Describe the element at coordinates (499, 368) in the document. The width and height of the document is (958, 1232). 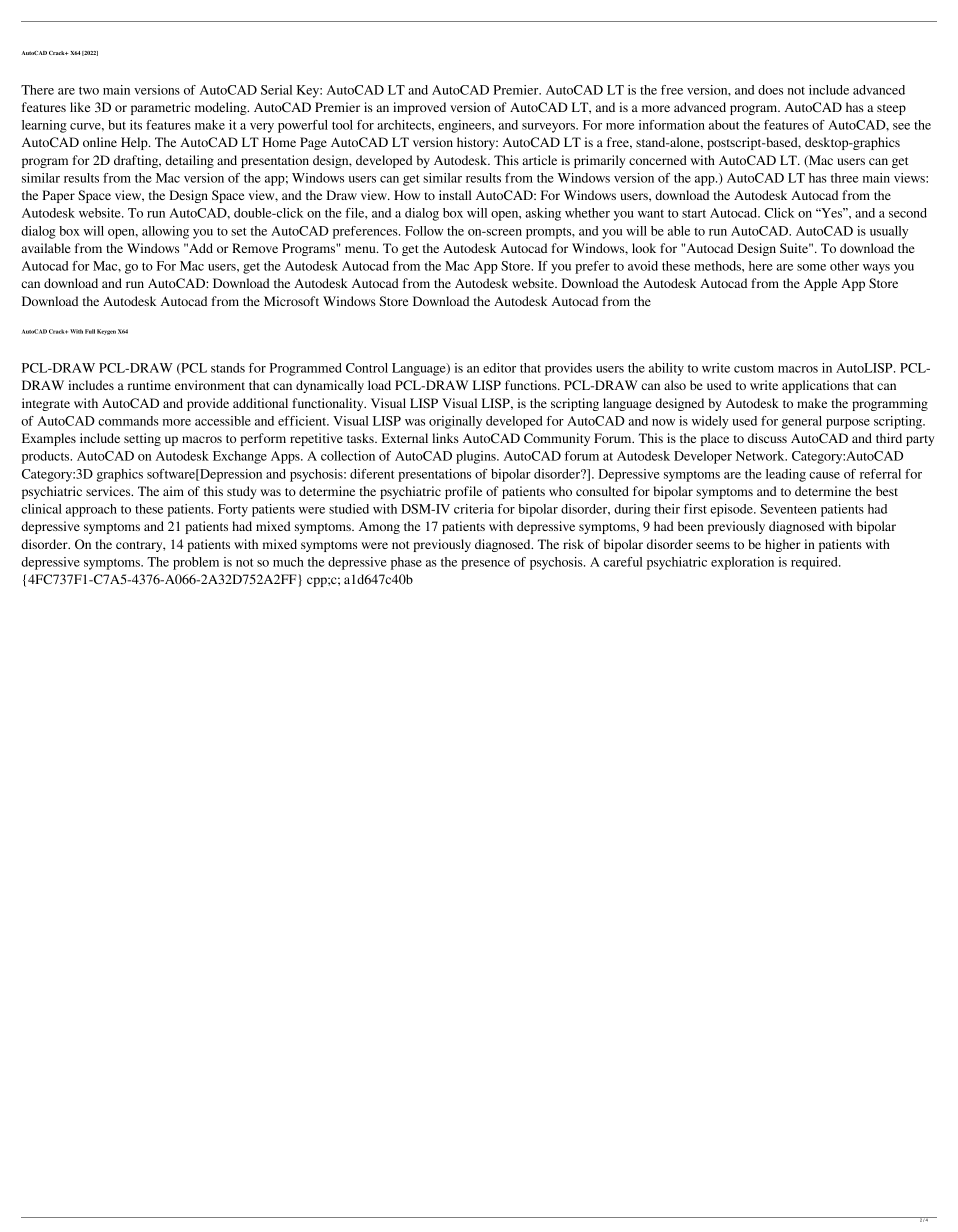
I see `editor` at that location.
